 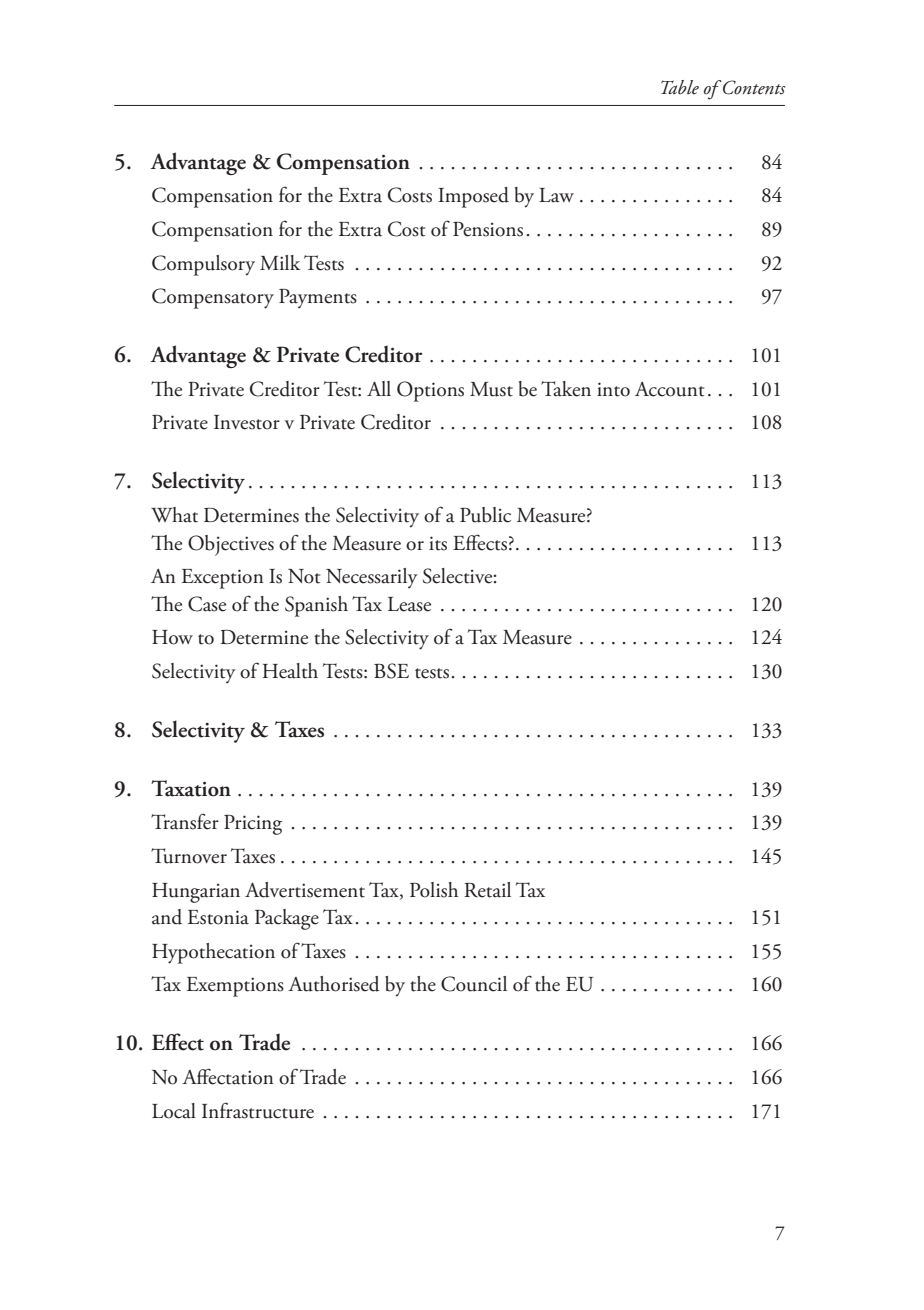 I want to click on Retail, so click(x=487, y=890).
